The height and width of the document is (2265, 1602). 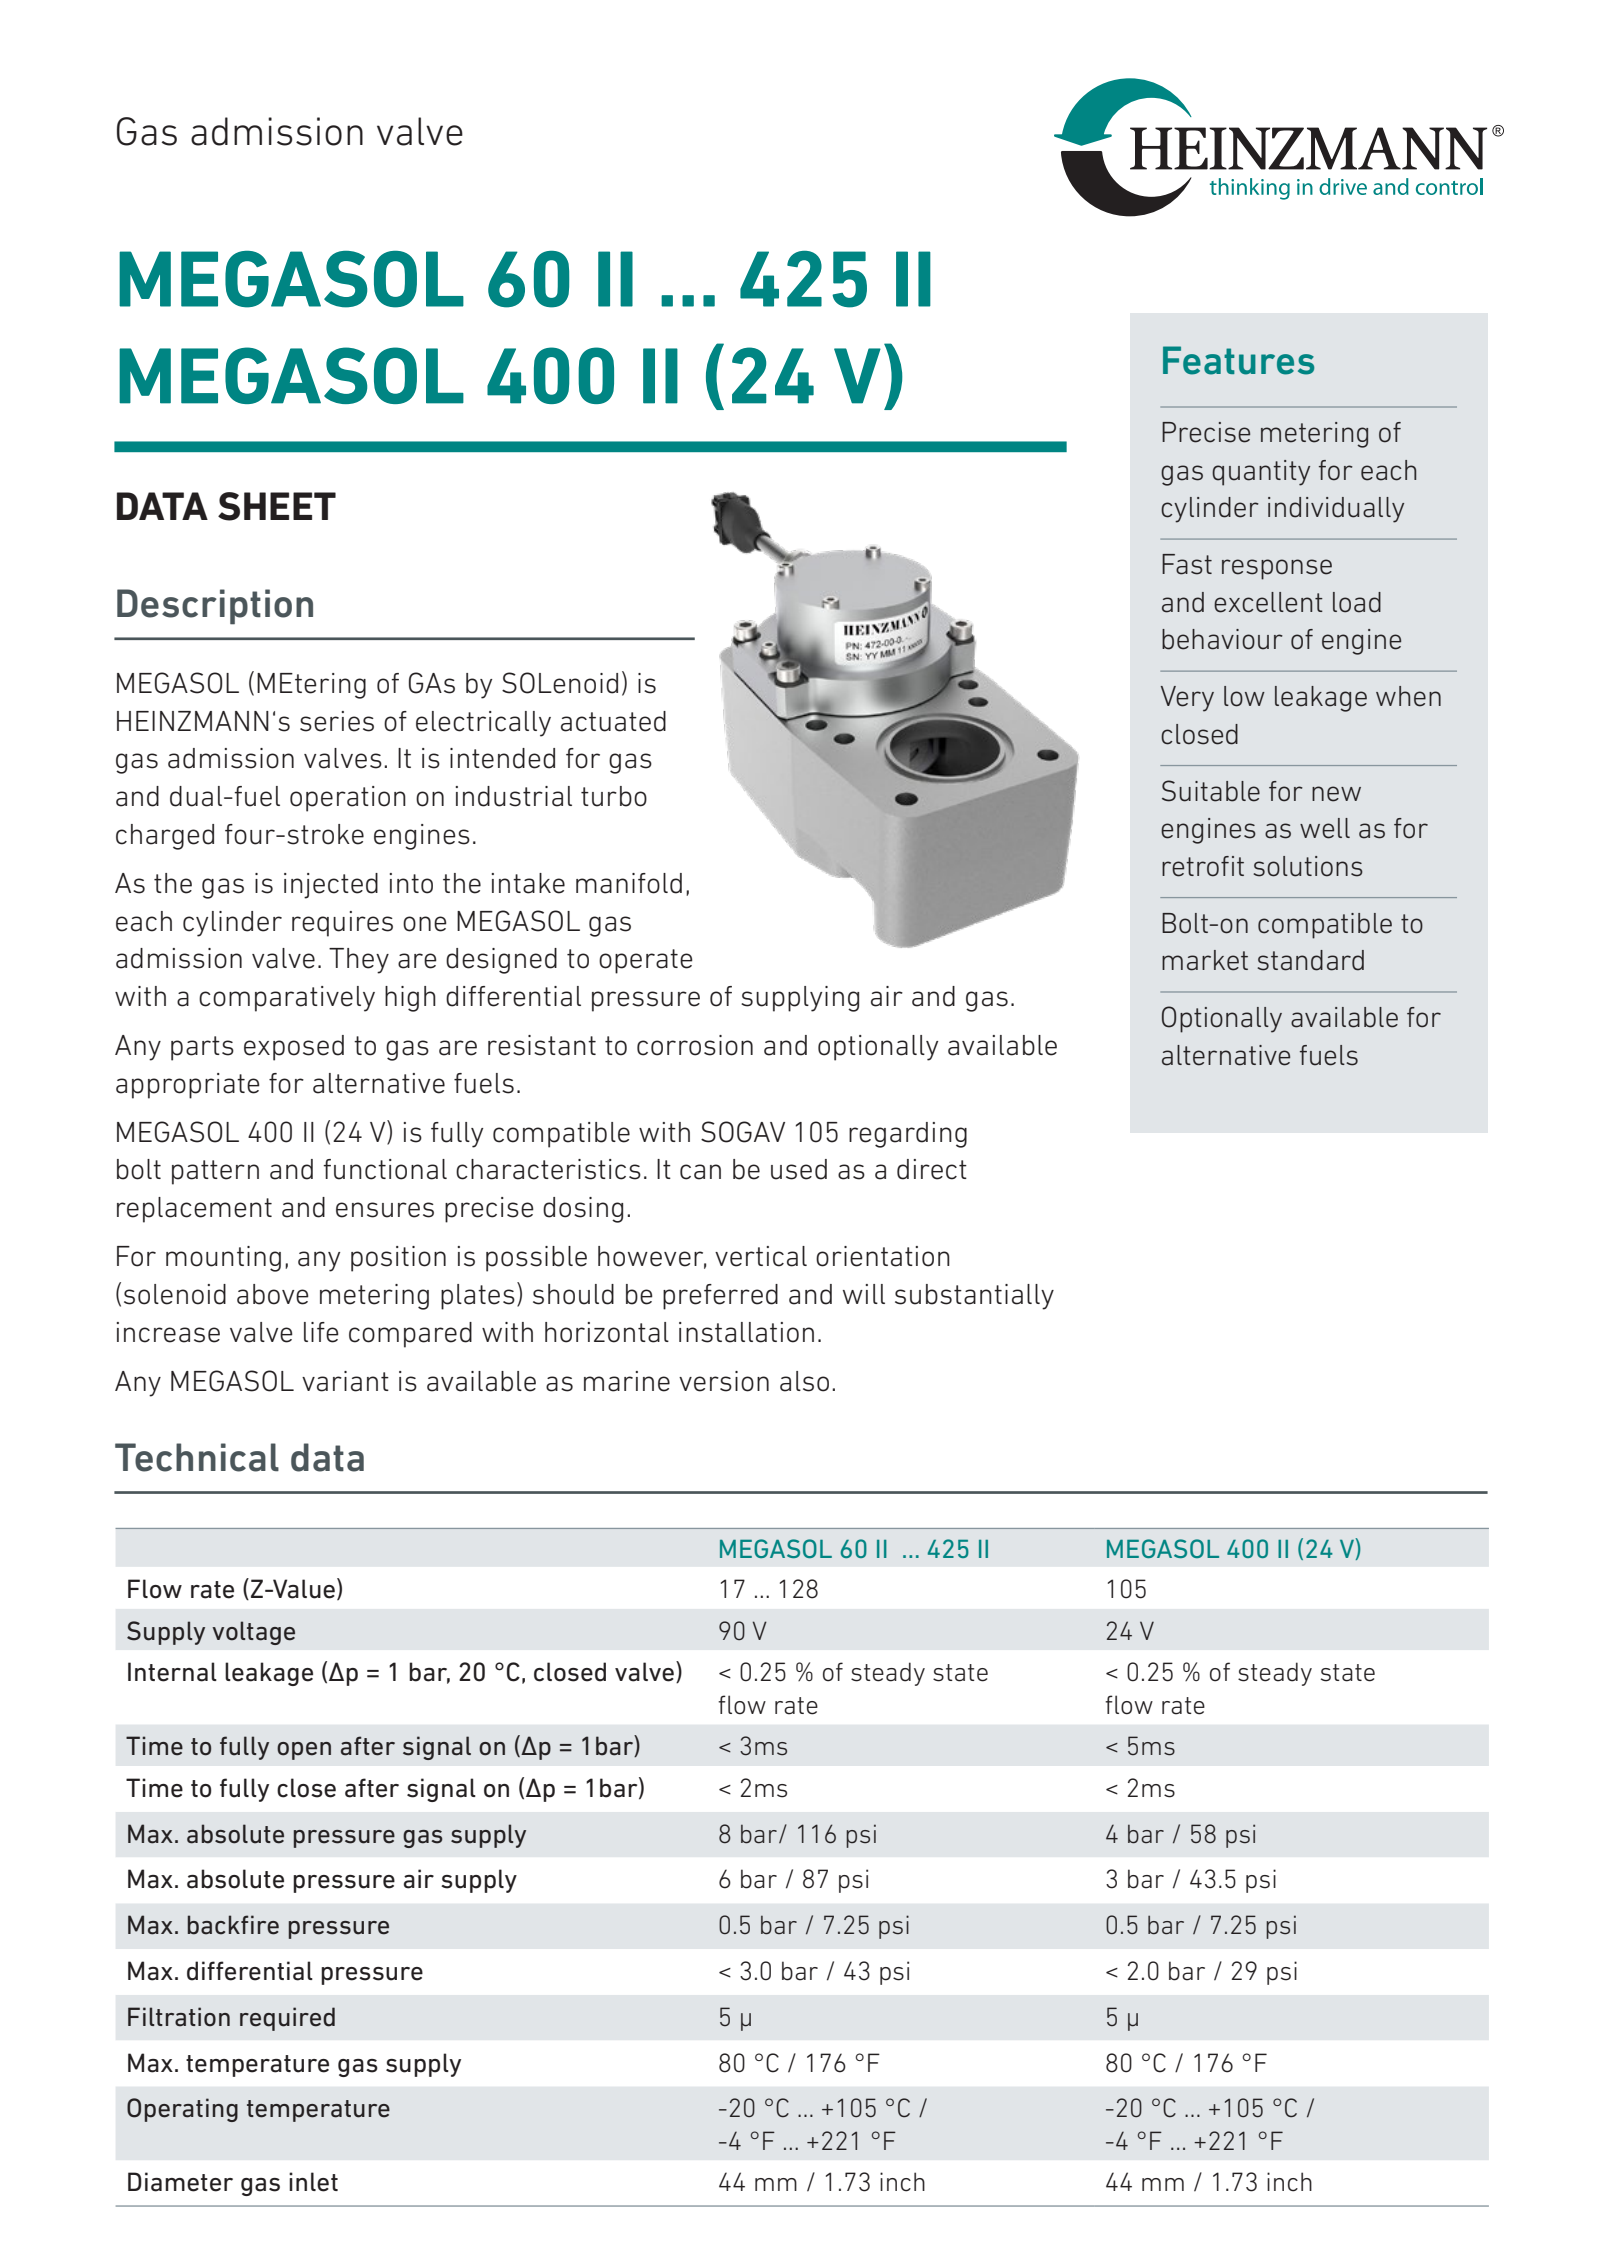 I want to click on inlet, so click(x=313, y=2182).
